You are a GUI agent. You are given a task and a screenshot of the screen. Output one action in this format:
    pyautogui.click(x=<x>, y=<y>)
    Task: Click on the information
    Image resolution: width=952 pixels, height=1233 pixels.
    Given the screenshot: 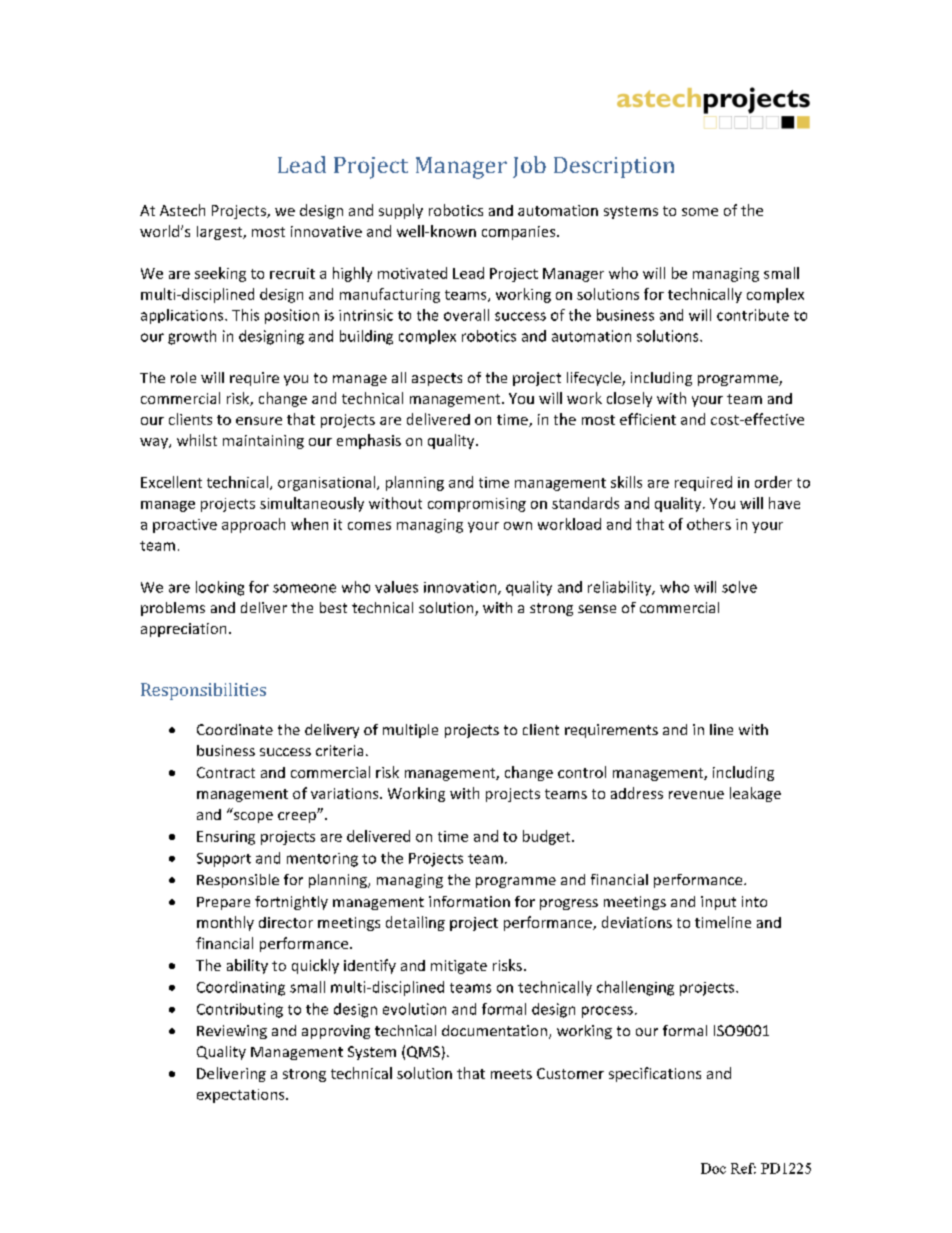 What is the action you would take?
    pyautogui.click(x=469, y=901)
